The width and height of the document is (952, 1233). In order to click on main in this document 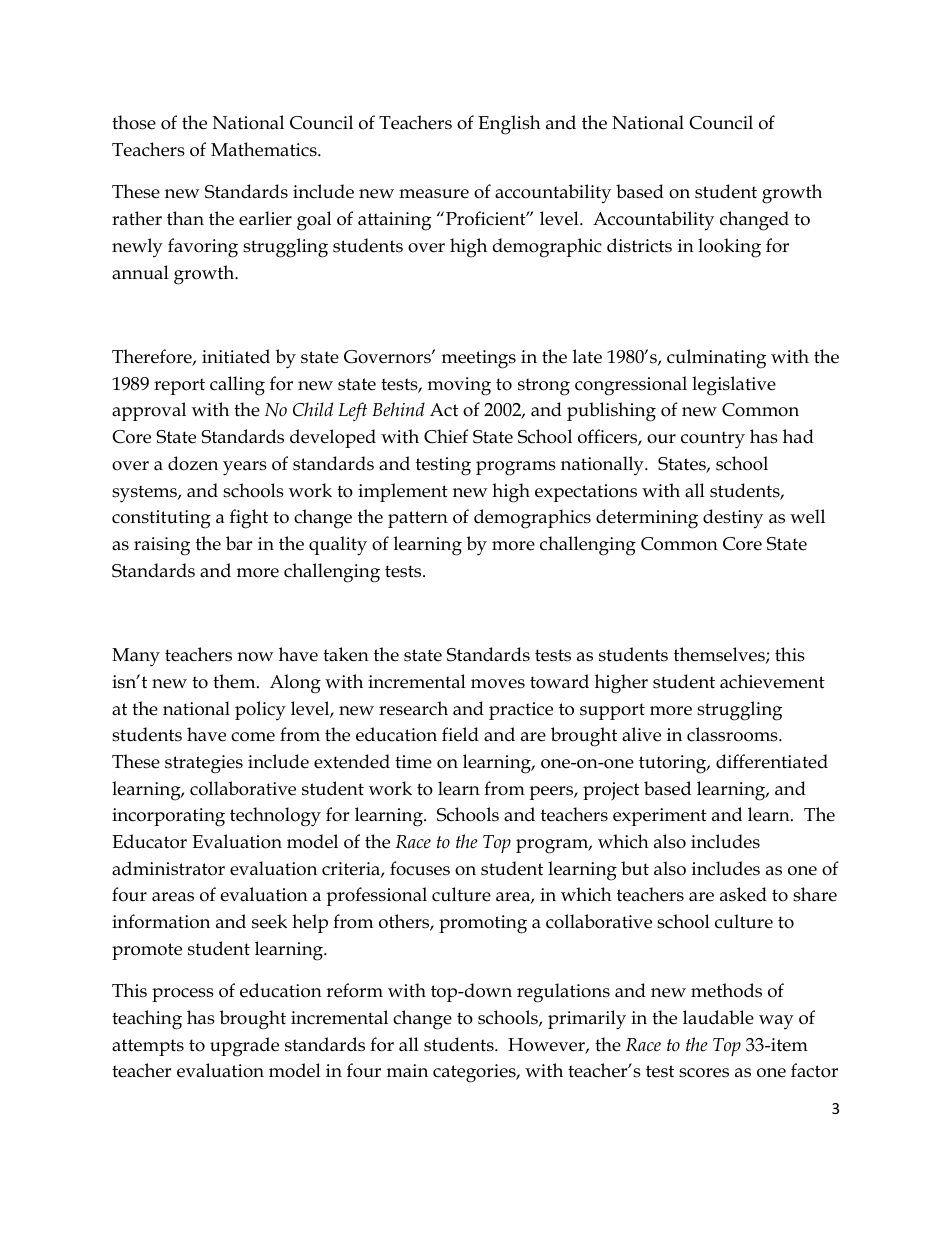, I will do `click(407, 1071)`.
